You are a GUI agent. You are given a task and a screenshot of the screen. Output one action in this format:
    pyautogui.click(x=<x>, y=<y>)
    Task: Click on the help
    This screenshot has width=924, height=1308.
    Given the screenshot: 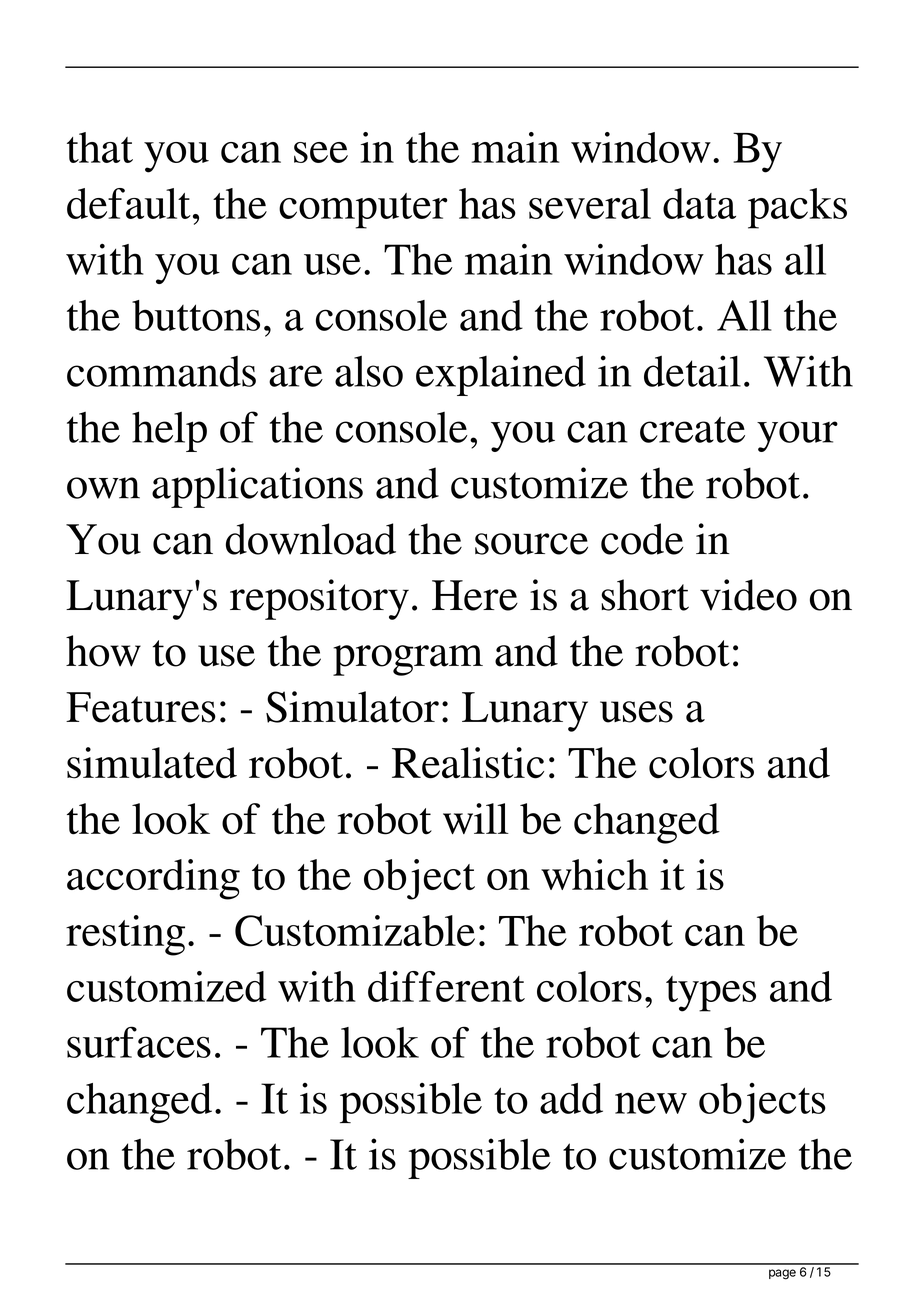 What is the action you would take?
    pyautogui.click(x=169, y=431)
